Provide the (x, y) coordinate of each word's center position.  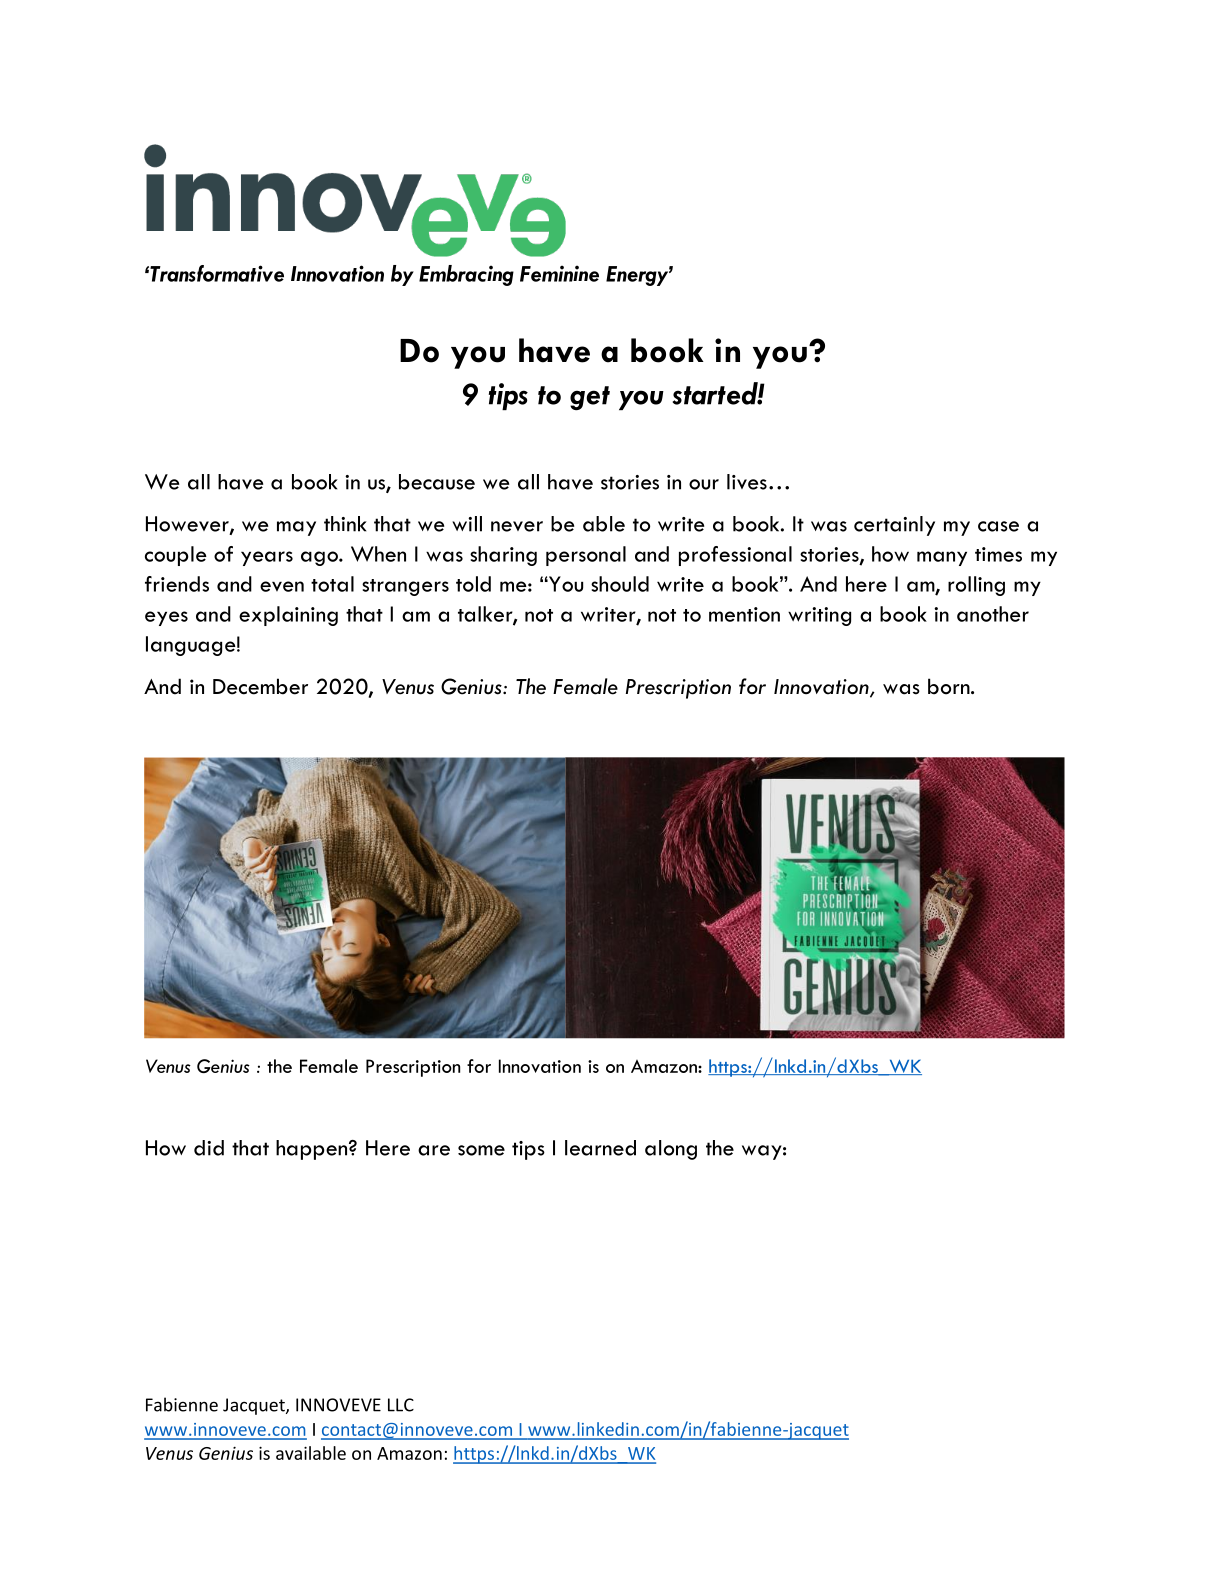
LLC (401, 1405)
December (260, 686)
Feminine (559, 273)
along (671, 1150)
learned (600, 1148)
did (209, 1148)
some (481, 1150)
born (950, 686)
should (620, 584)
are (434, 1150)
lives (747, 482)
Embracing (466, 275)
